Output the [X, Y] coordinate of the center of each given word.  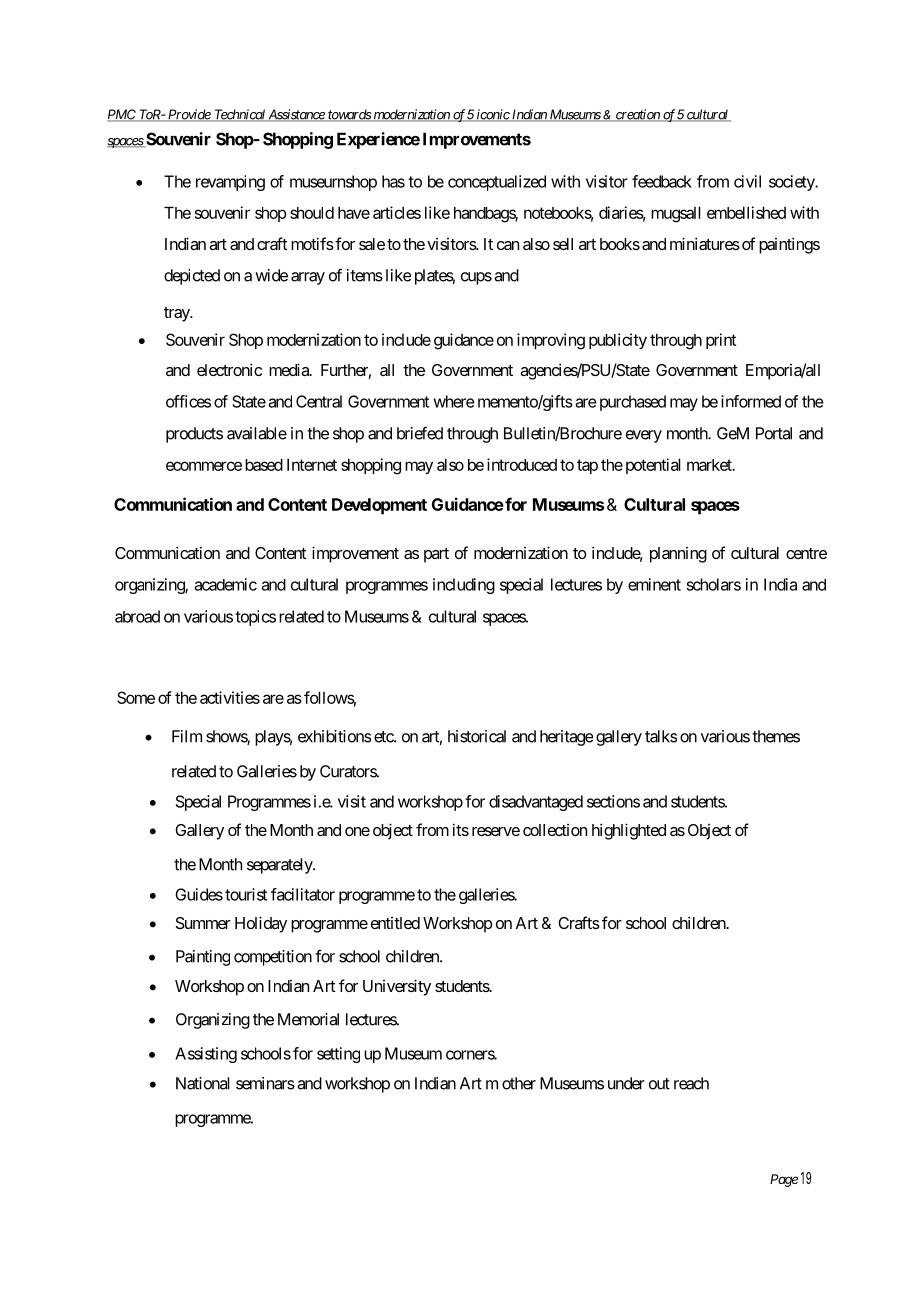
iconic [493, 115]
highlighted [629, 831]
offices [188, 401]
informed [751, 401]
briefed [420, 433]
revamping [230, 183]
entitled [395, 923]
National [203, 1083]
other [519, 1083]
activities [230, 697]
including [464, 586]
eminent [654, 584]
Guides [199, 894]
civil [747, 181]
